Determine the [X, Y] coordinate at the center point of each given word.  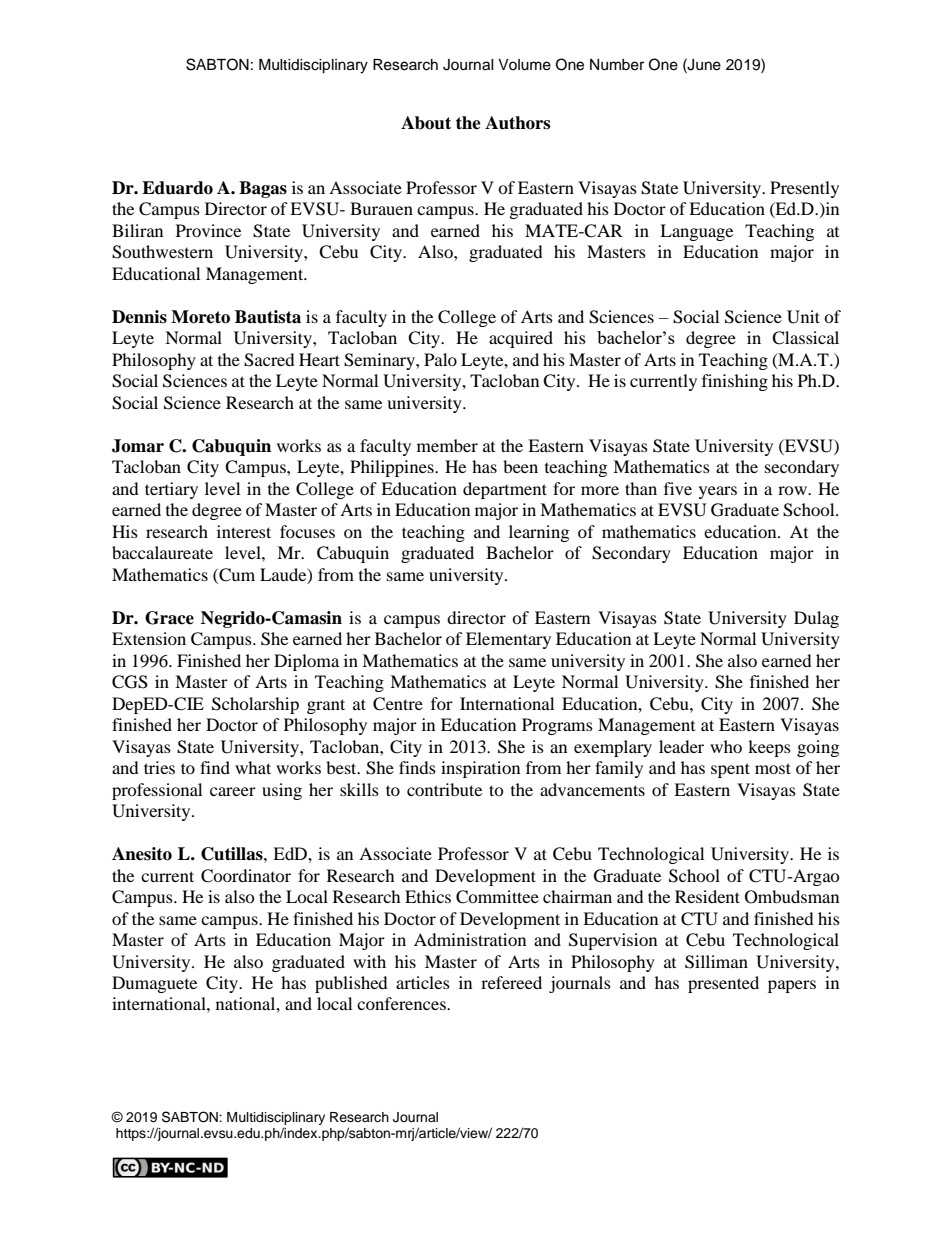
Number [617, 65]
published [351, 984]
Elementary [508, 640]
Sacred [269, 360]
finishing [735, 382]
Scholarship [255, 705]
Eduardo [177, 188]
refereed [511, 982]
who [726, 746]
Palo [440, 359]
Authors [517, 123]
